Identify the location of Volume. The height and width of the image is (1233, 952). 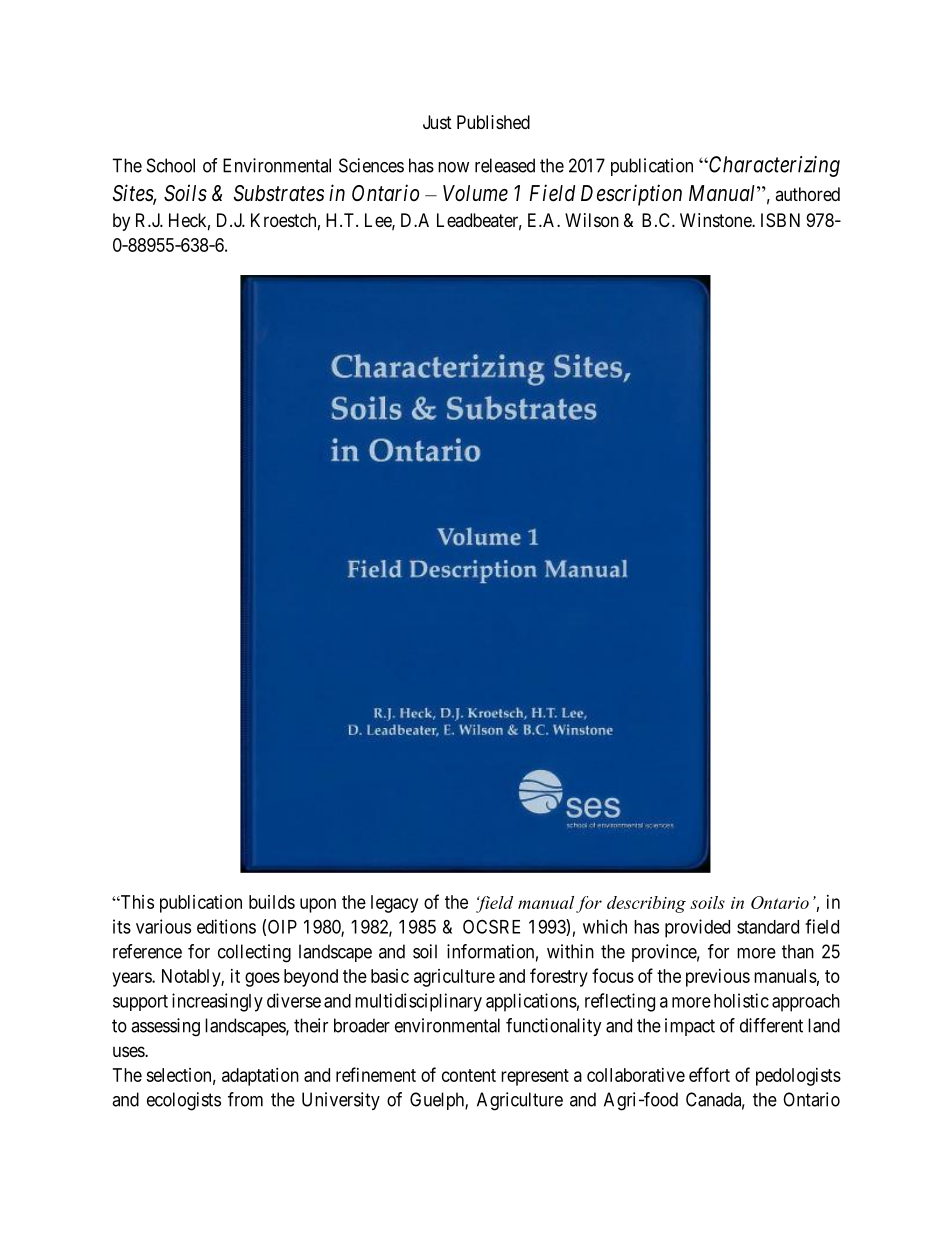
(475, 193).
